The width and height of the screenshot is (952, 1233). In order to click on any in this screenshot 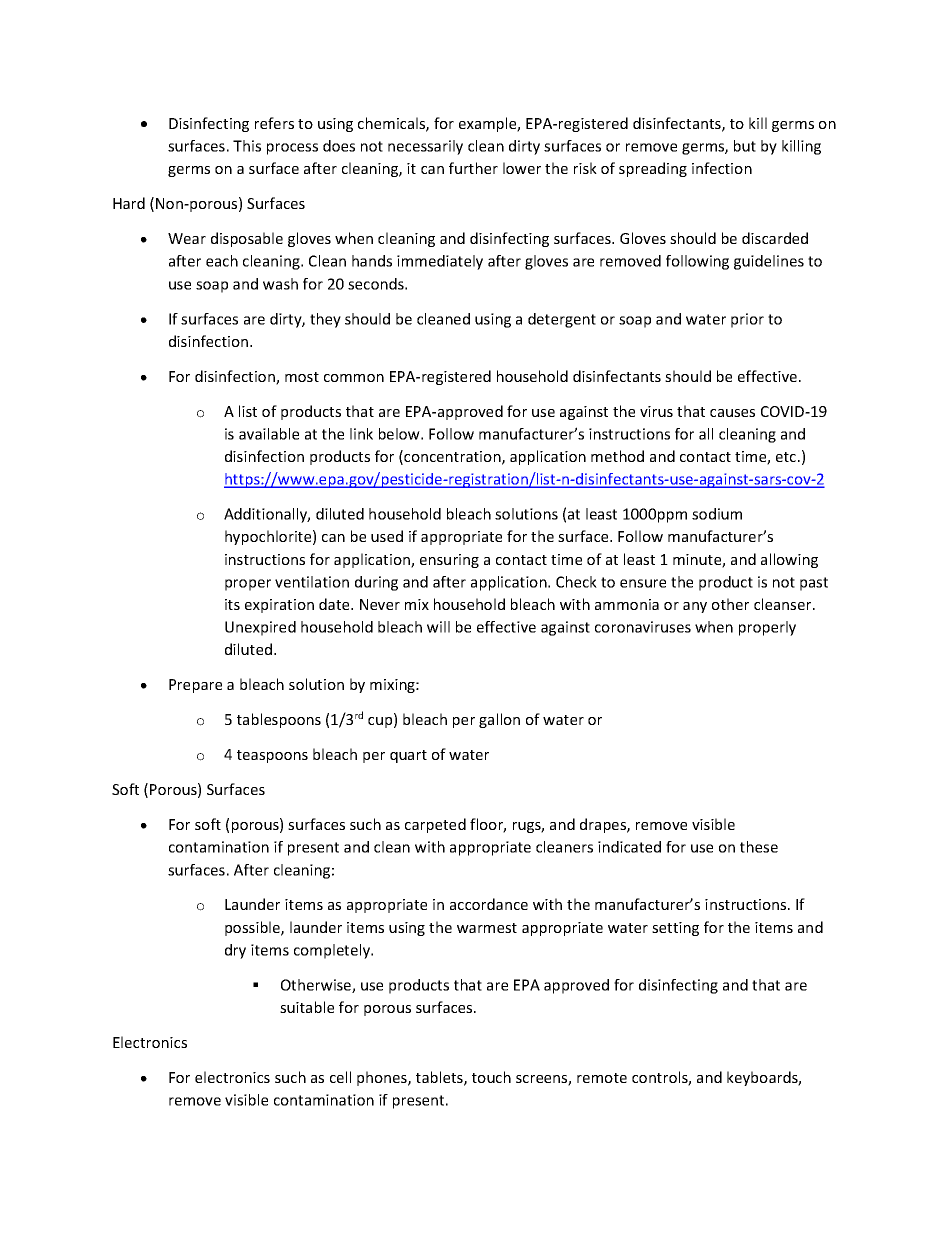, I will do `click(695, 607)`.
